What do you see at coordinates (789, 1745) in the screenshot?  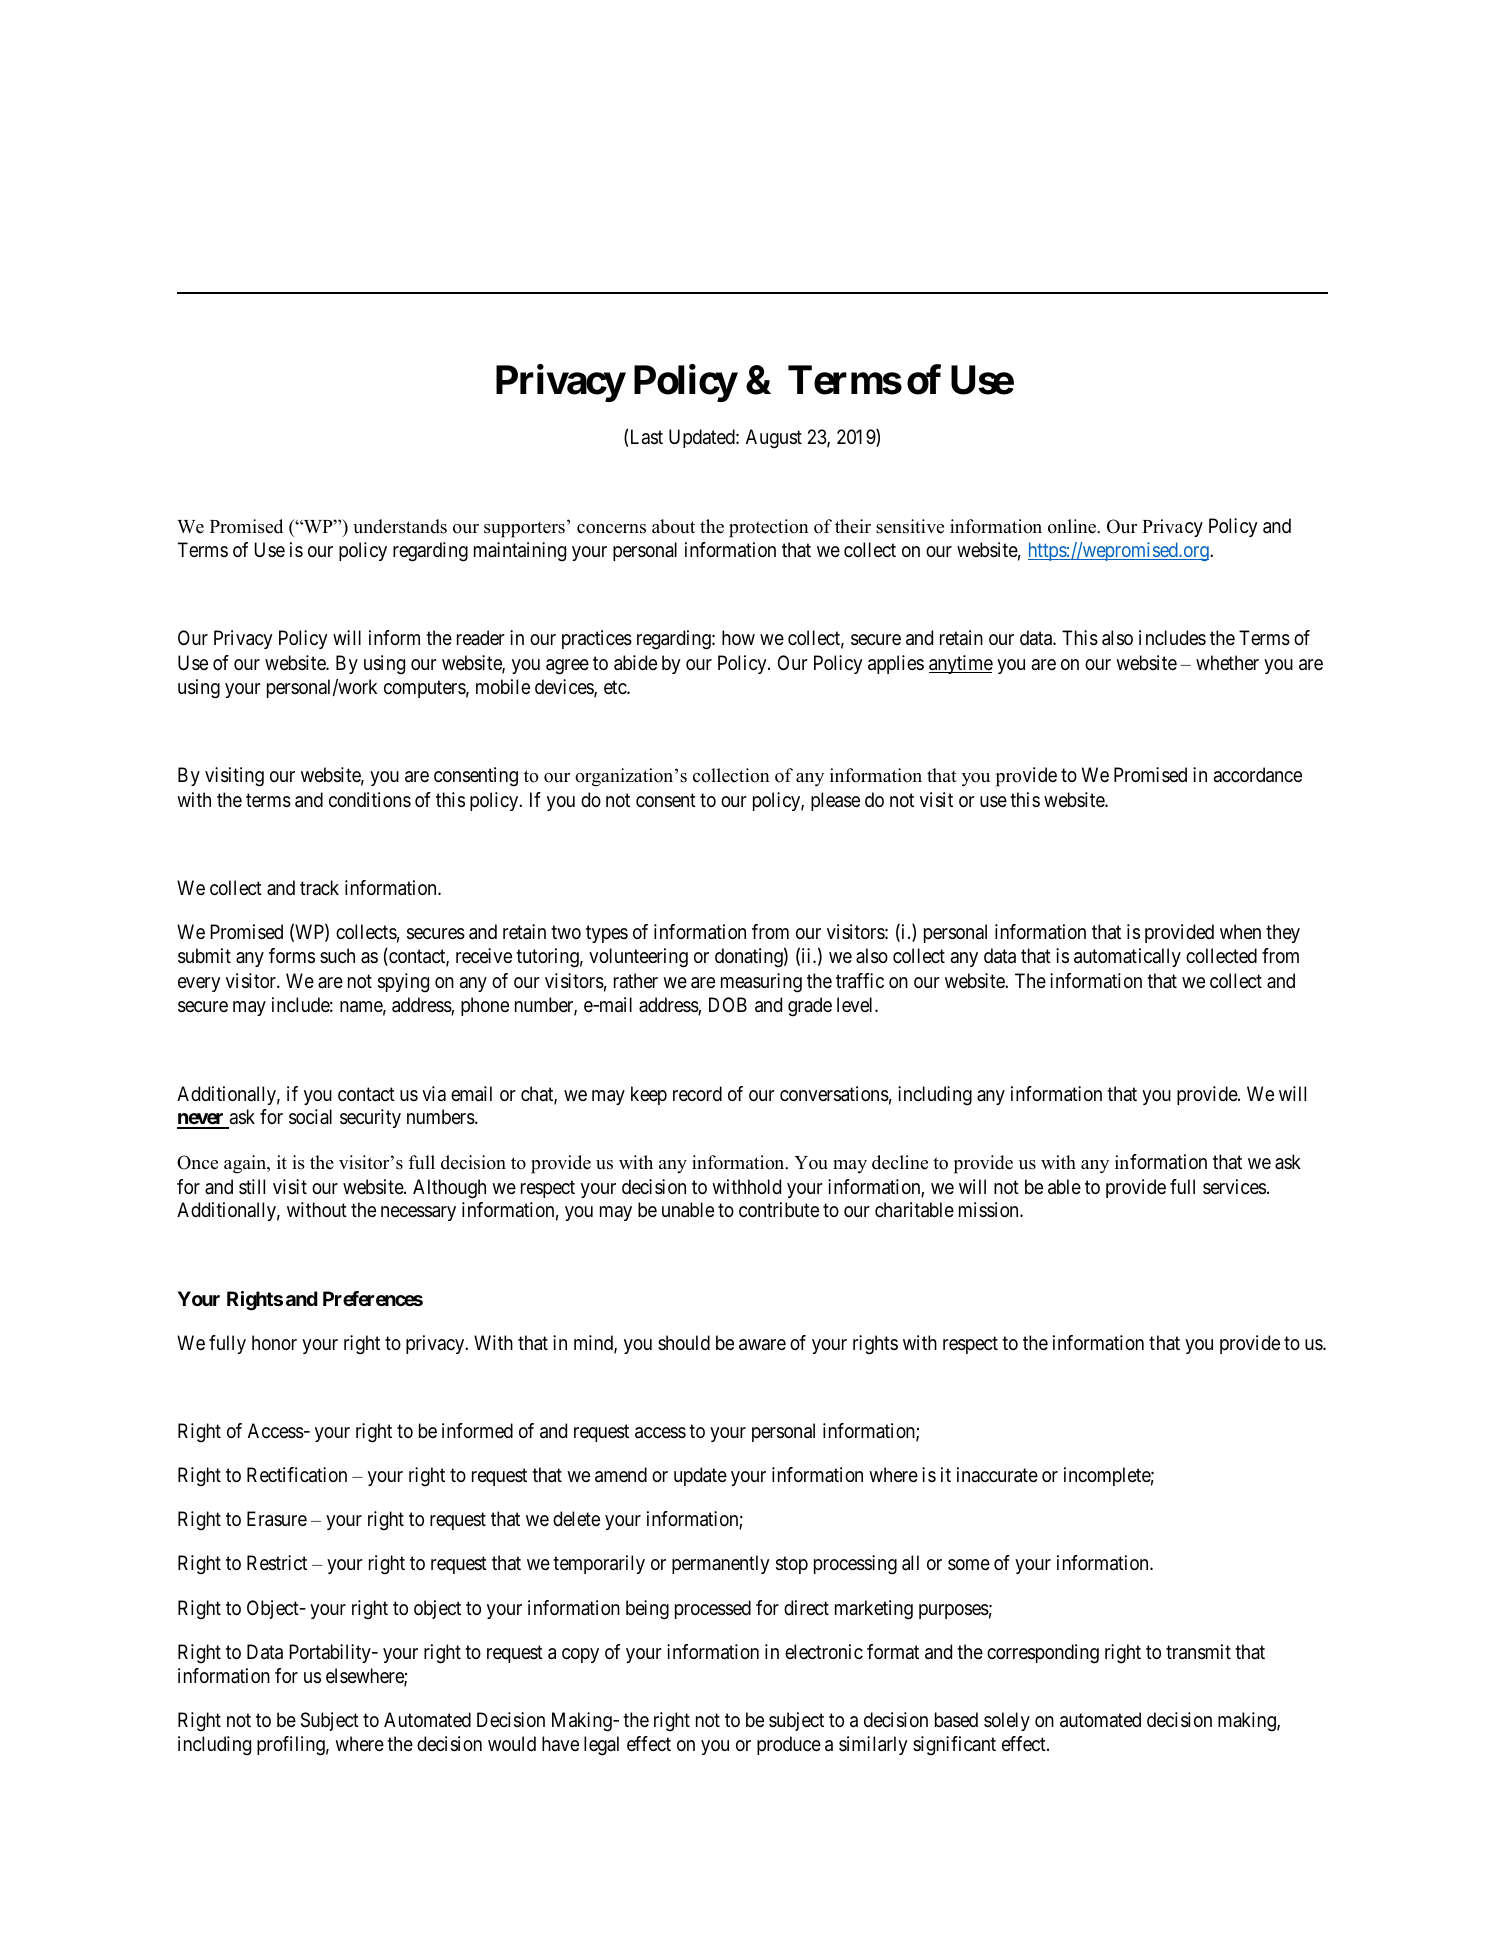 I see `produce` at bounding box center [789, 1745].
